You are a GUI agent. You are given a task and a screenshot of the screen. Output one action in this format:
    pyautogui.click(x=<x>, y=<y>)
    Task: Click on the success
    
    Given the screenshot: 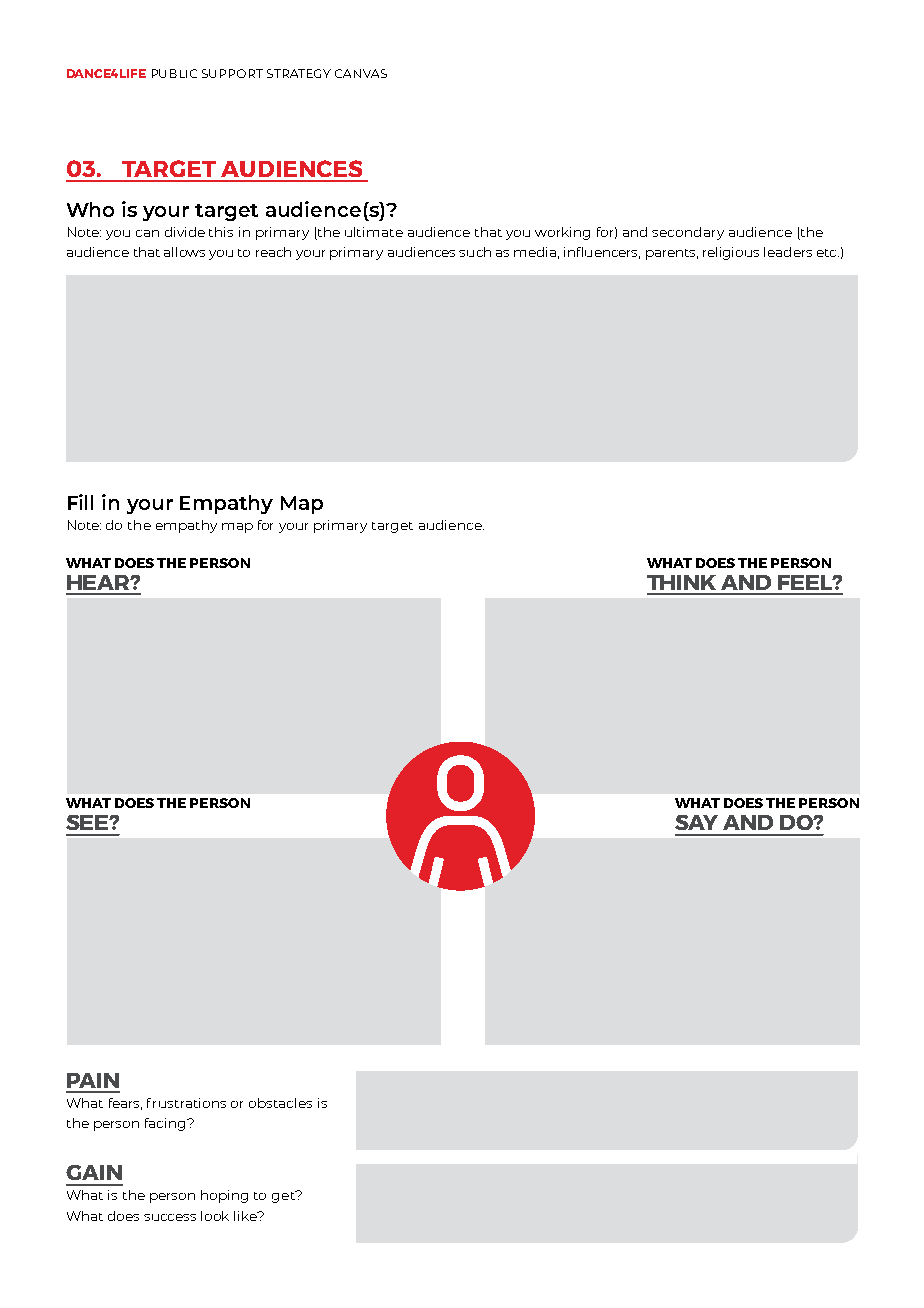 What is the action you would take?
    pyautogui.click(x=170, y=1217)
